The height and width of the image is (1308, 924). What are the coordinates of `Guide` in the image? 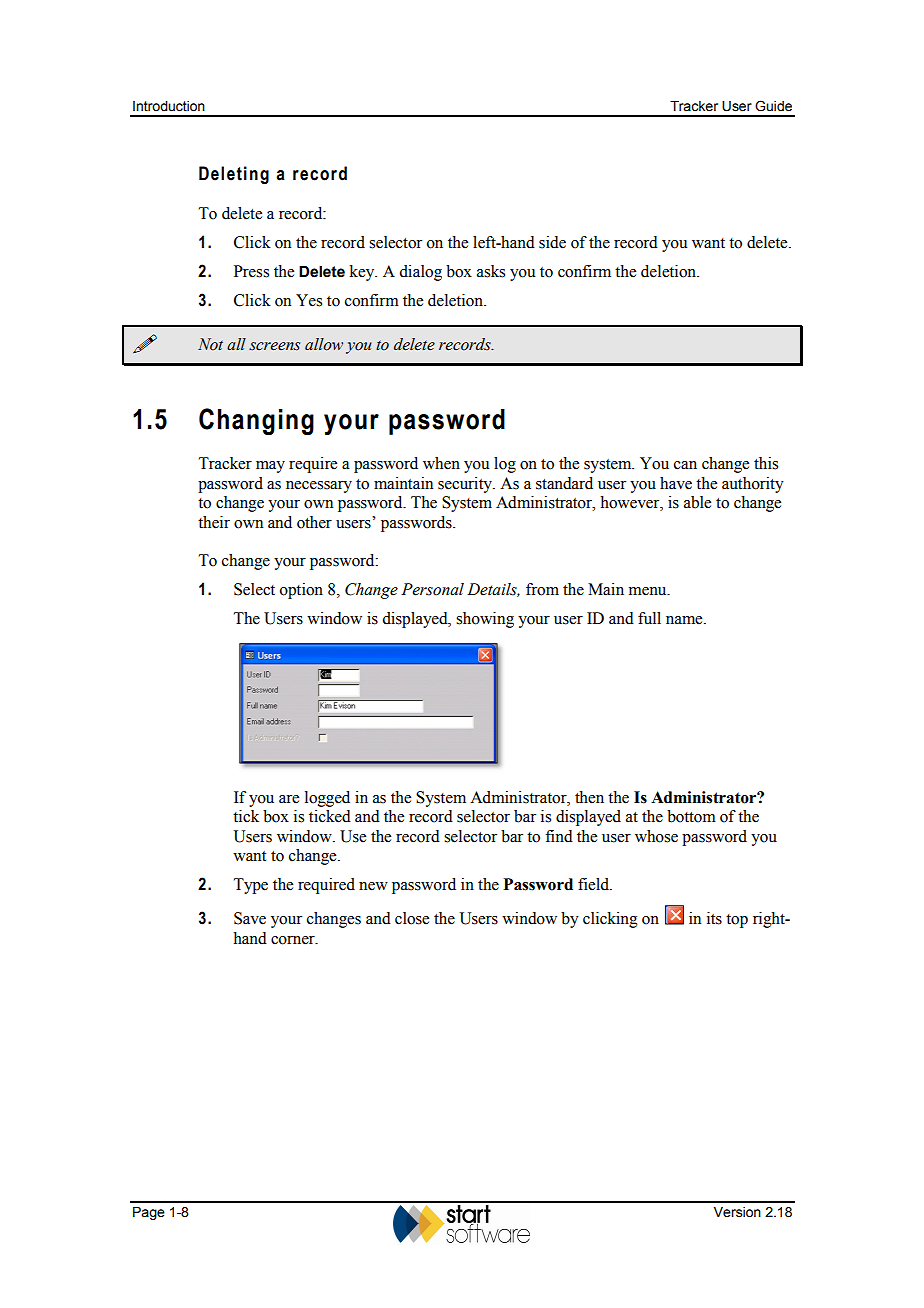 It's located at (773, 106).
